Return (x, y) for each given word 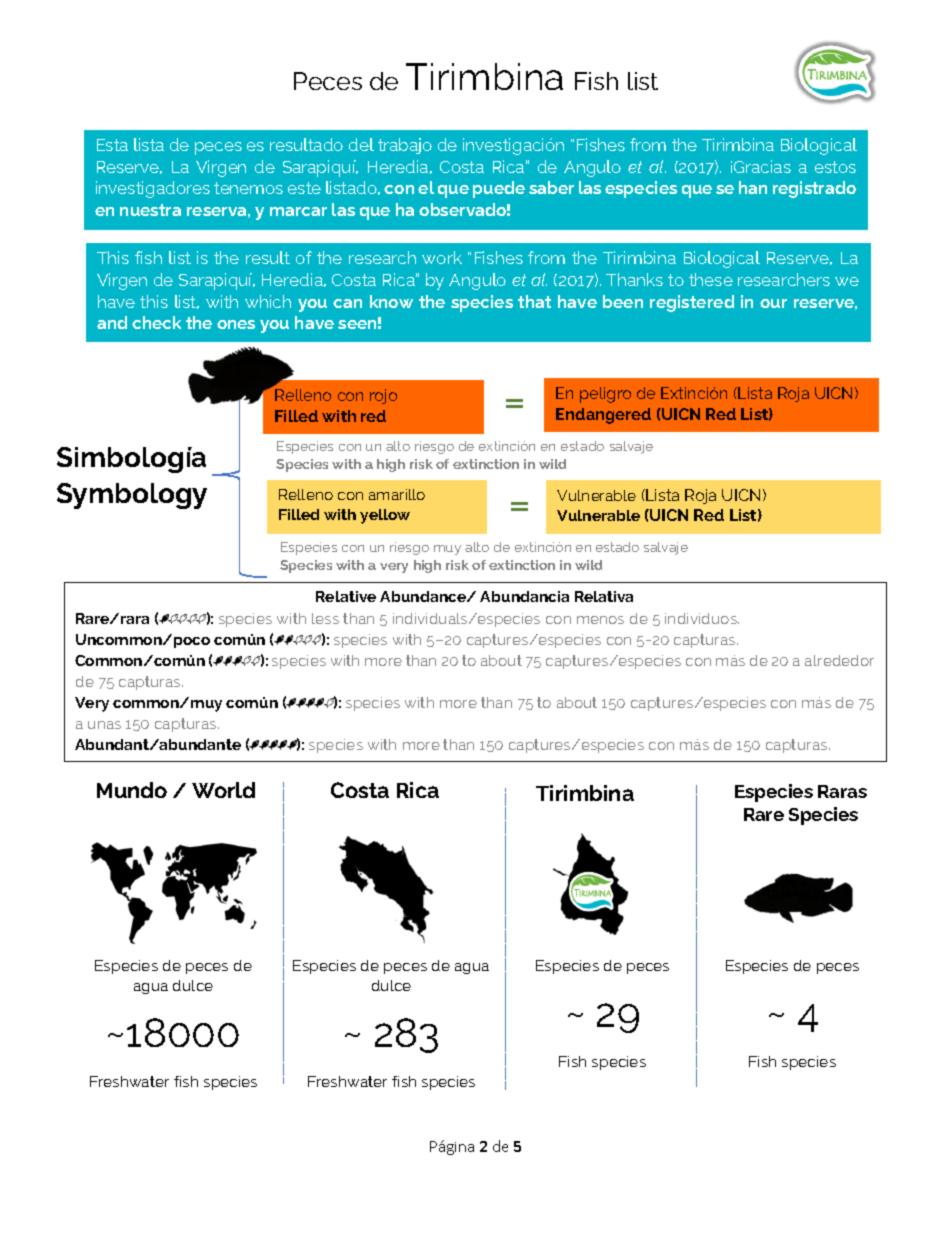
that (534, 301)
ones (236, 324)
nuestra (150, 210)
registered (692, 303)
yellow (385, 516)
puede (499, 189)
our (773, 303)
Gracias (762, 166)
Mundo (132, 790)
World (223, 790)
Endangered (603, 416)
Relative (346, 596)
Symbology (132, 496)
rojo (383, 396)
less (325, 618)
